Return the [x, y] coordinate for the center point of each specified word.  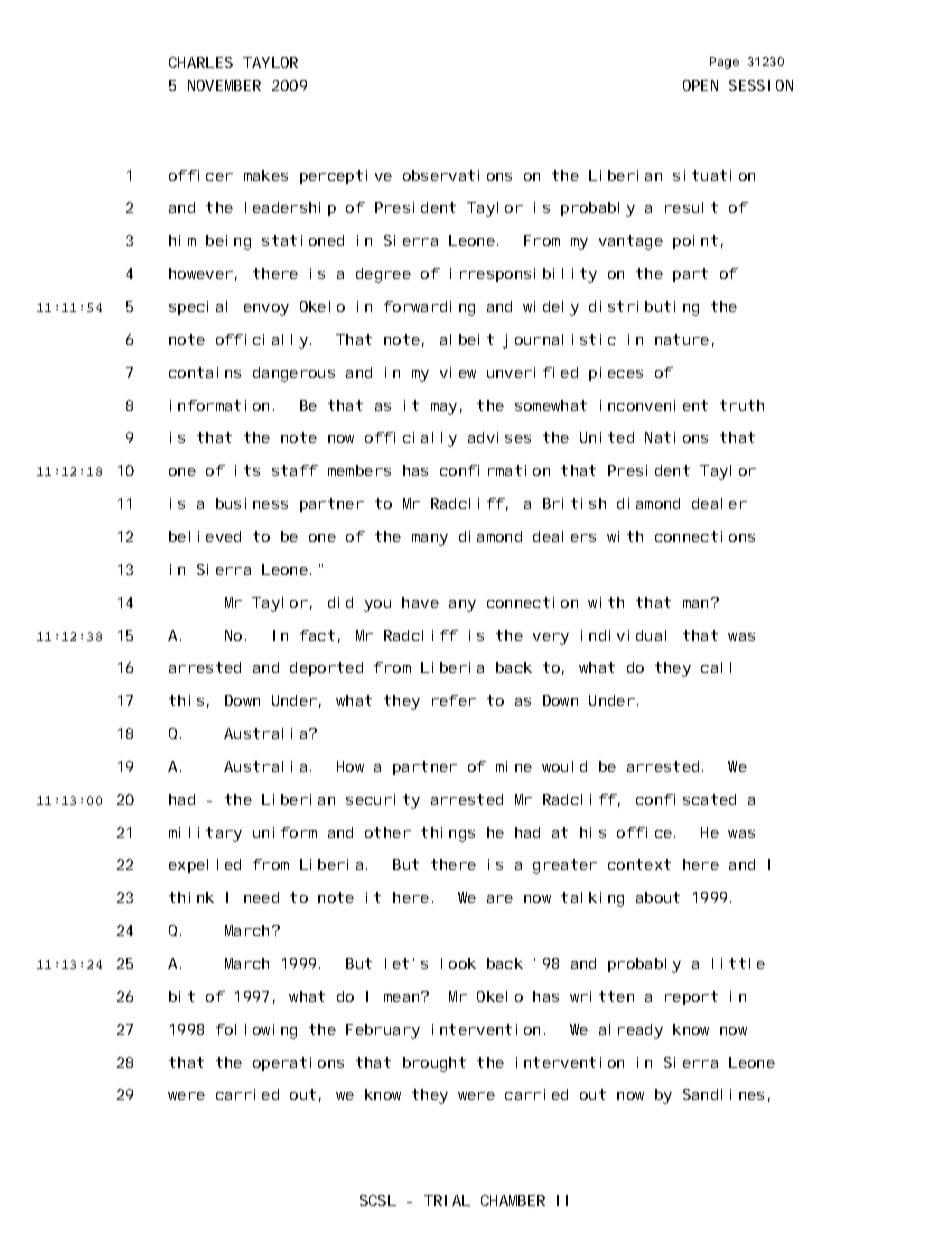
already [631, 1031]
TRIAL [447, 1200]
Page [724, 63]
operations [298, 1064]
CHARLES [201, 62]
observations [457, 175]
